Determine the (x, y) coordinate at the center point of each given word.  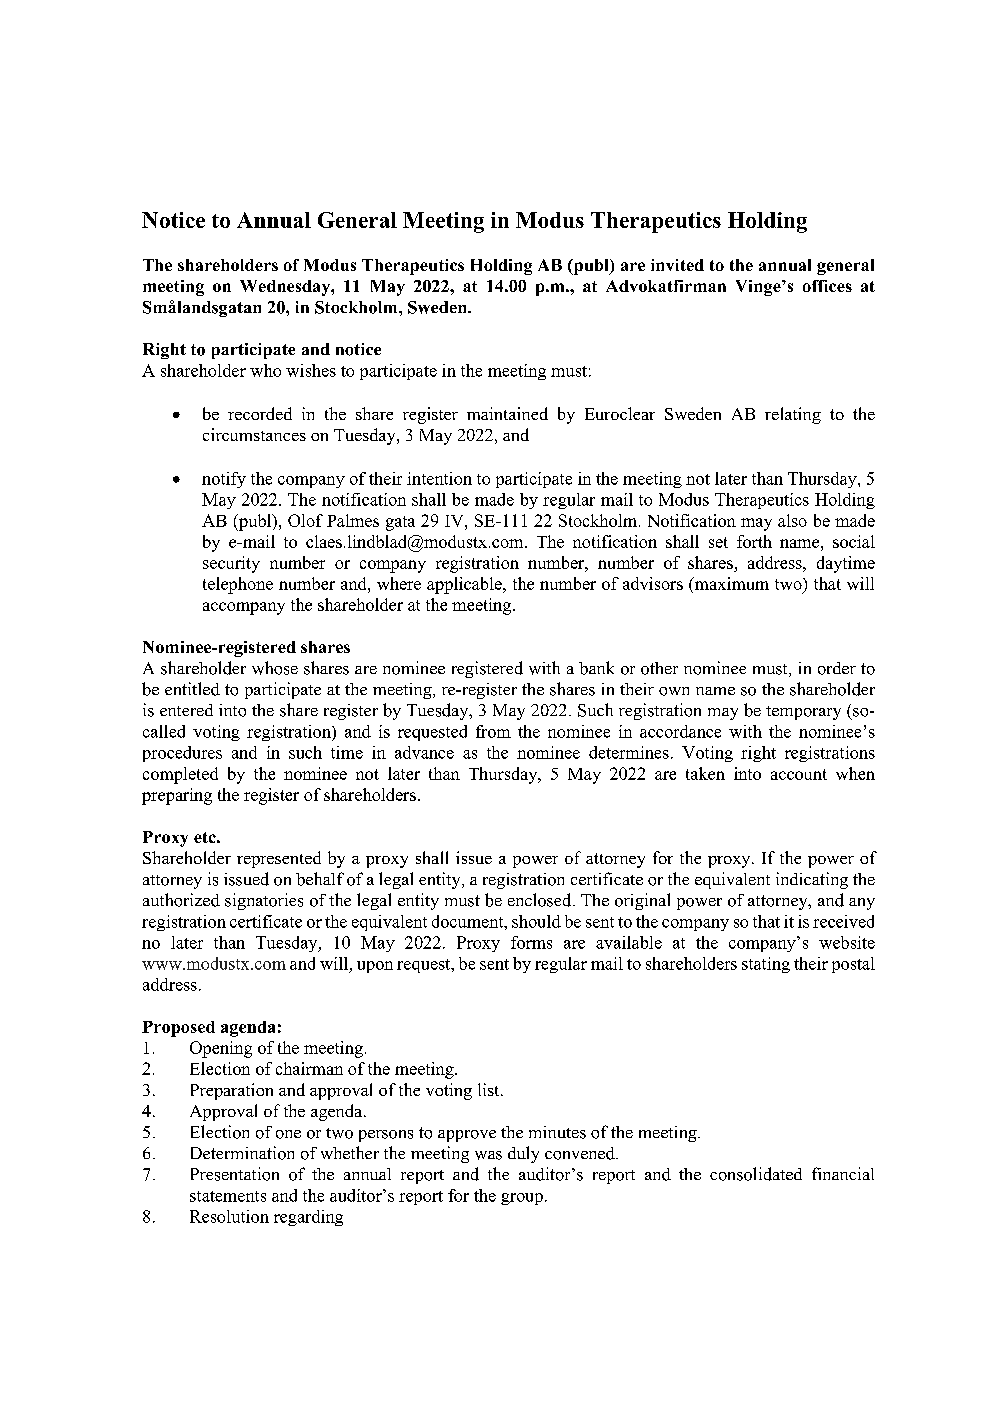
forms (531, 942)
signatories (264, 901)
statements (228, 1196)
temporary (803, 713)
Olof (305, 520)
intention (439, 478)
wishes (311, 370)
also (792, 520)
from (493, 731)
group (522, 1199)
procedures (182, 754)
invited (677, 265)
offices (827, 286)
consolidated (756, 1174)
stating (766, 965)
